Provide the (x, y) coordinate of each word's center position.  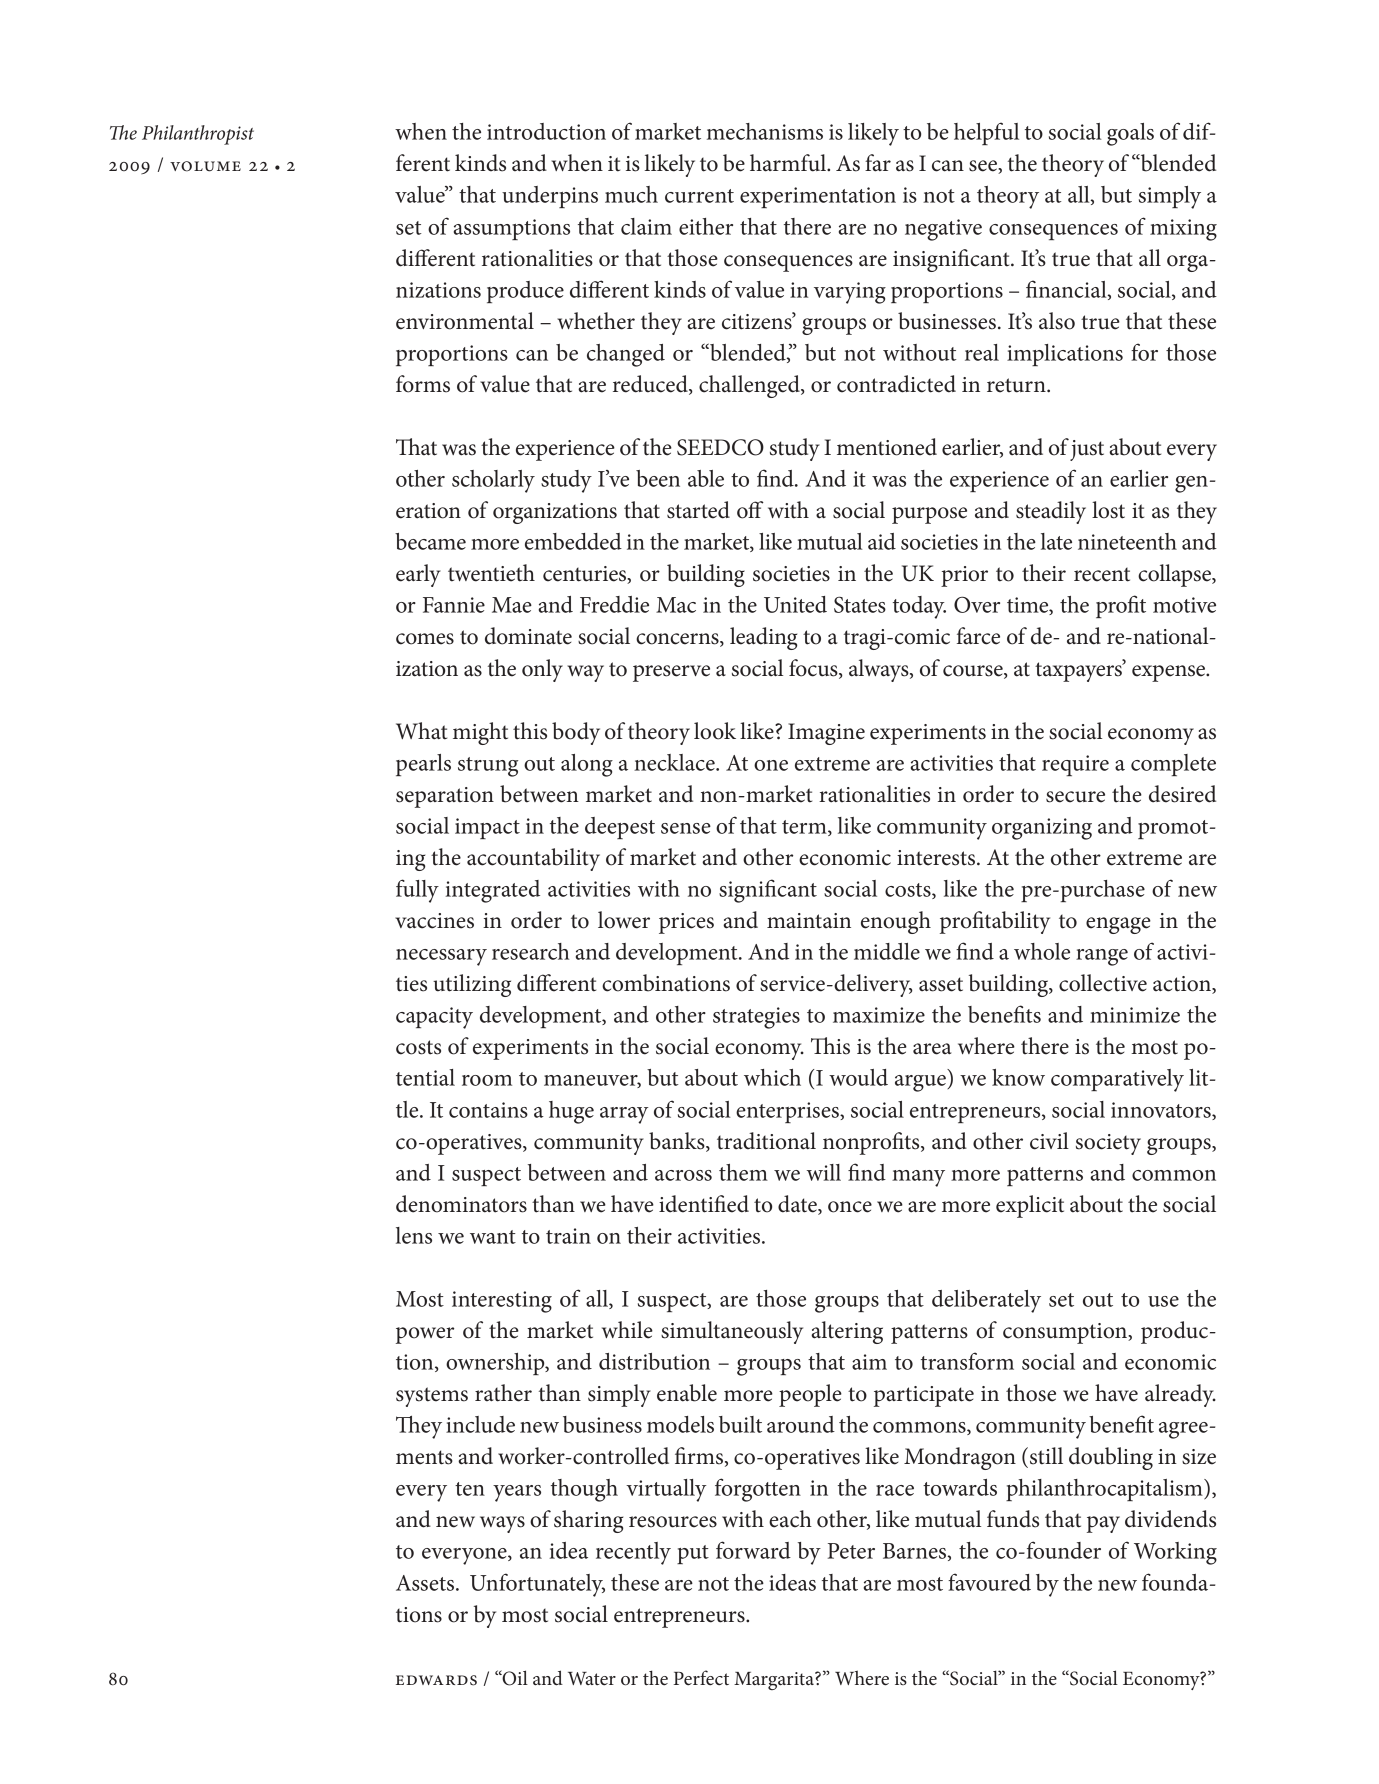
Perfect (701, 1678)
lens (414, 1235)
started (698, 510)
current (699, 196)
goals (1130, 134)
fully (417, 891)
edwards (436, 1680)
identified (704, 1204)
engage (1118, 925)
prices (686, 923)
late (1056, 541)
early (418, 575)
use (1163, 1301)
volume (205, 166)
